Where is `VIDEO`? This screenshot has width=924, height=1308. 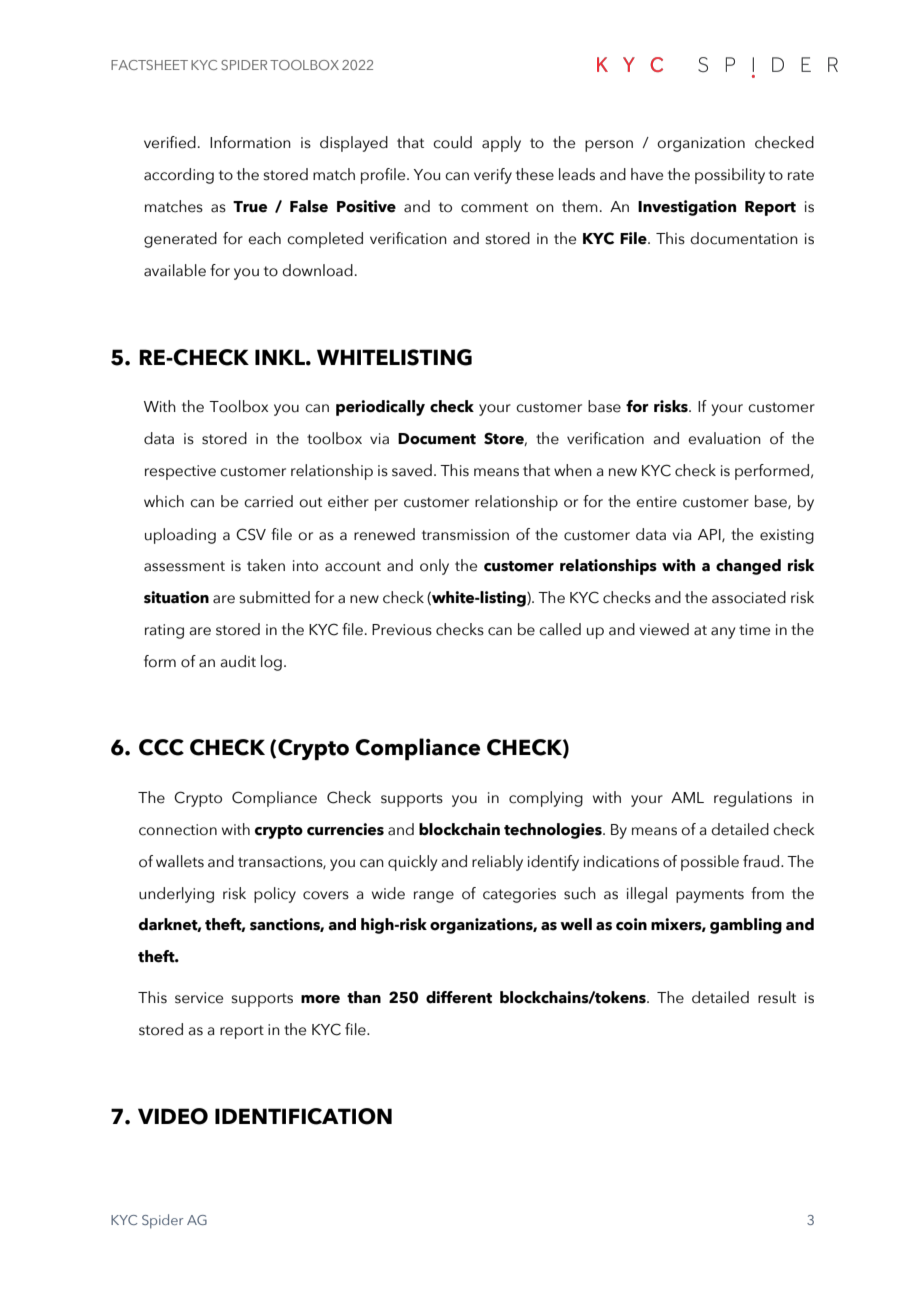
VIDEO is located at coordinates (173, 1116).
